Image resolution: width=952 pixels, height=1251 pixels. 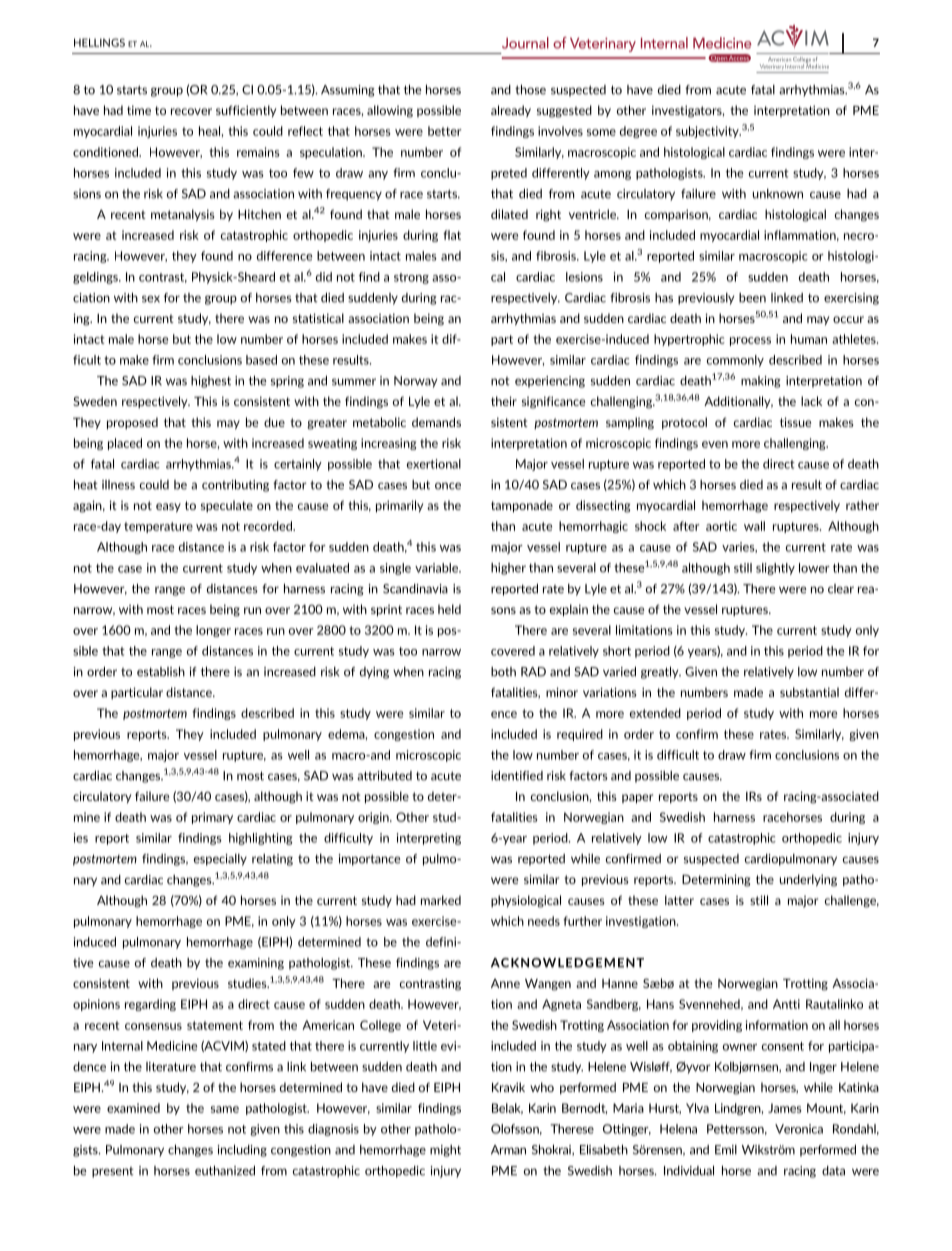 I want to click on making, so click(x=761, y=382).
